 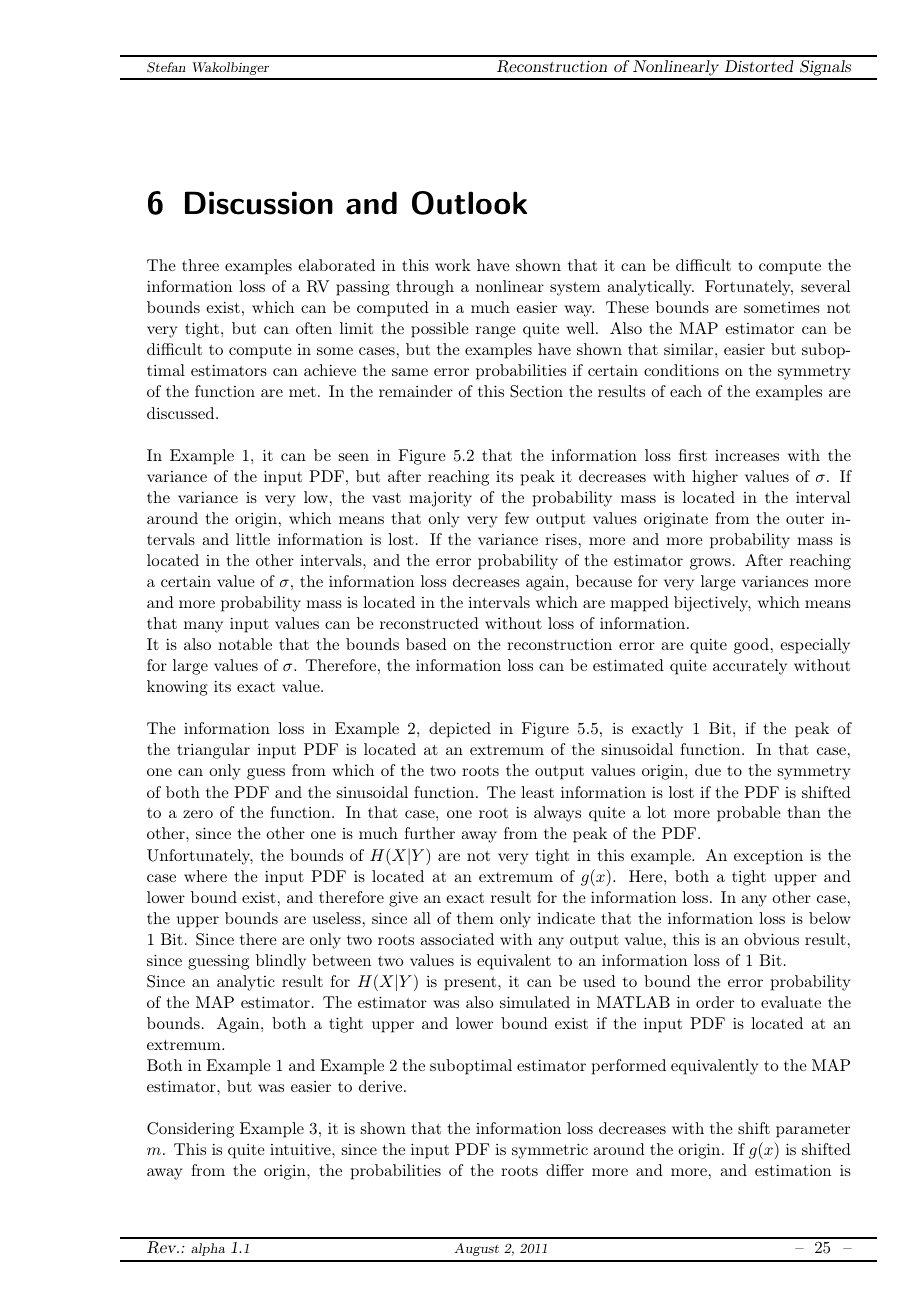 What do you see at coordinates (759, 66) in the document?
I see `Distorted` at bounding box center [759, 66].
